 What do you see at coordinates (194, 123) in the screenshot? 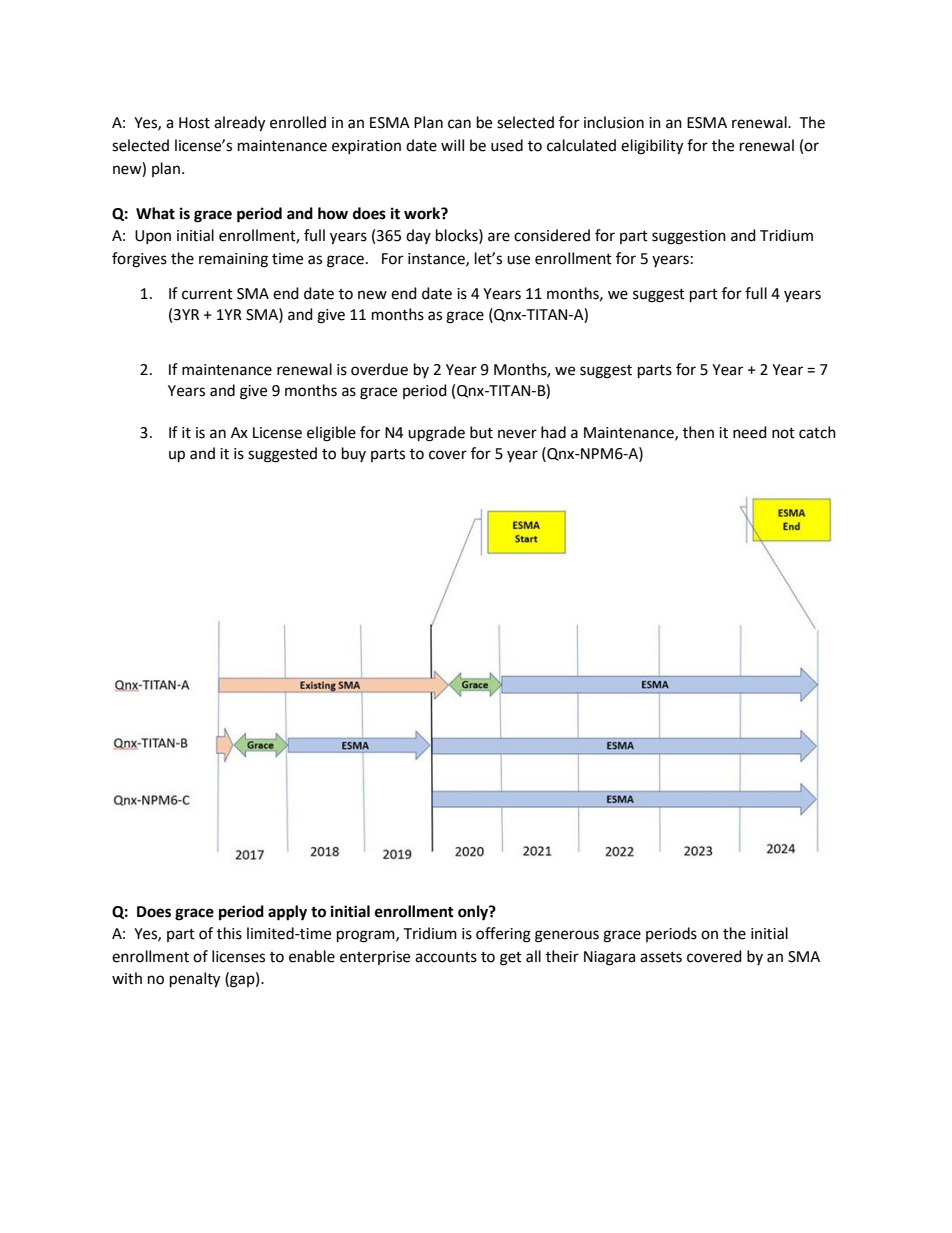
I see `Host` at bounding box center [194, 123].
